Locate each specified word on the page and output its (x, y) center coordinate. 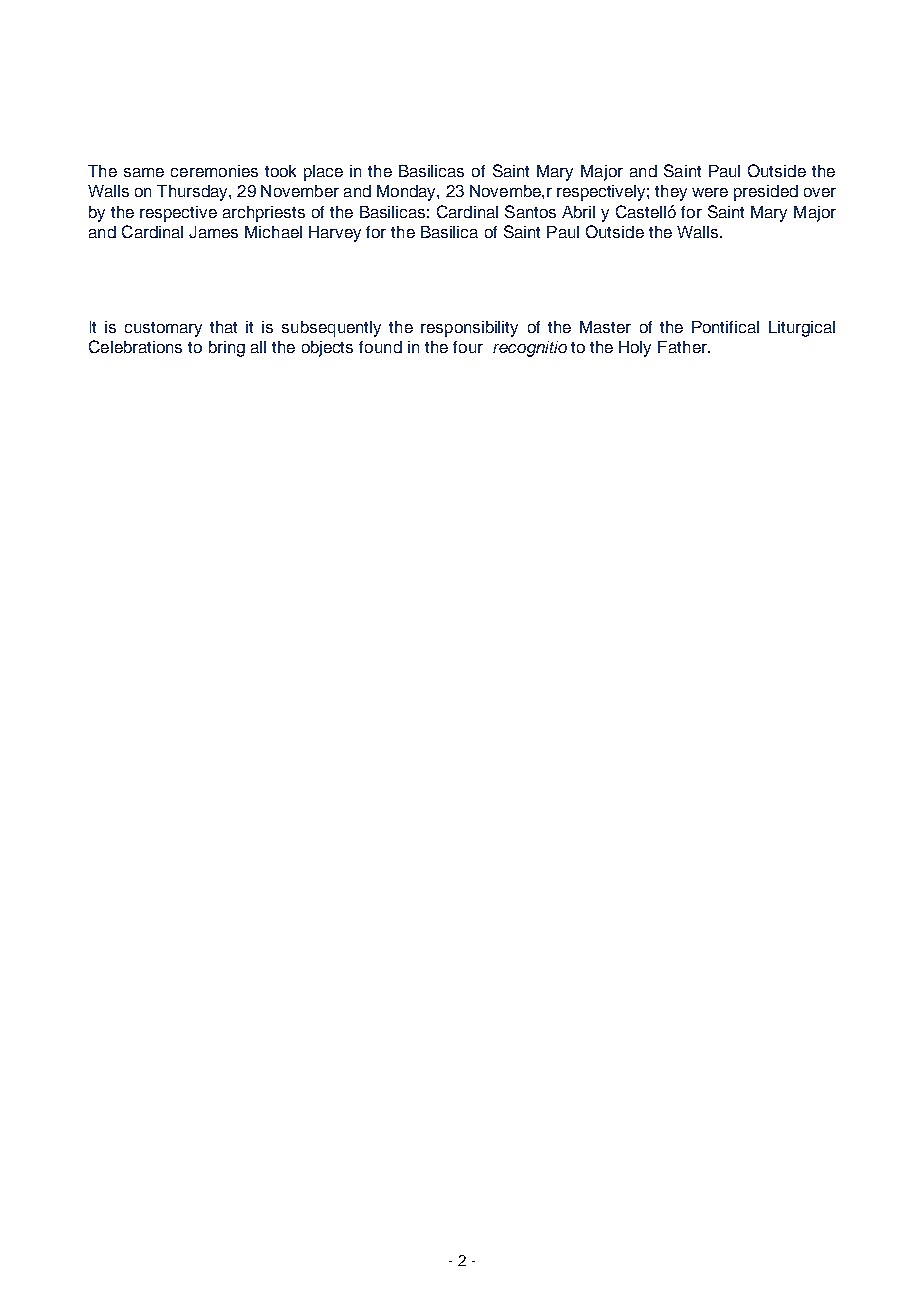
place (323, 173)
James (213, 232)
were (710, 192)
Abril (578, 212)
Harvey (335, 234)
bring (227, 349)
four (468, 347)
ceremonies (214, 171)
